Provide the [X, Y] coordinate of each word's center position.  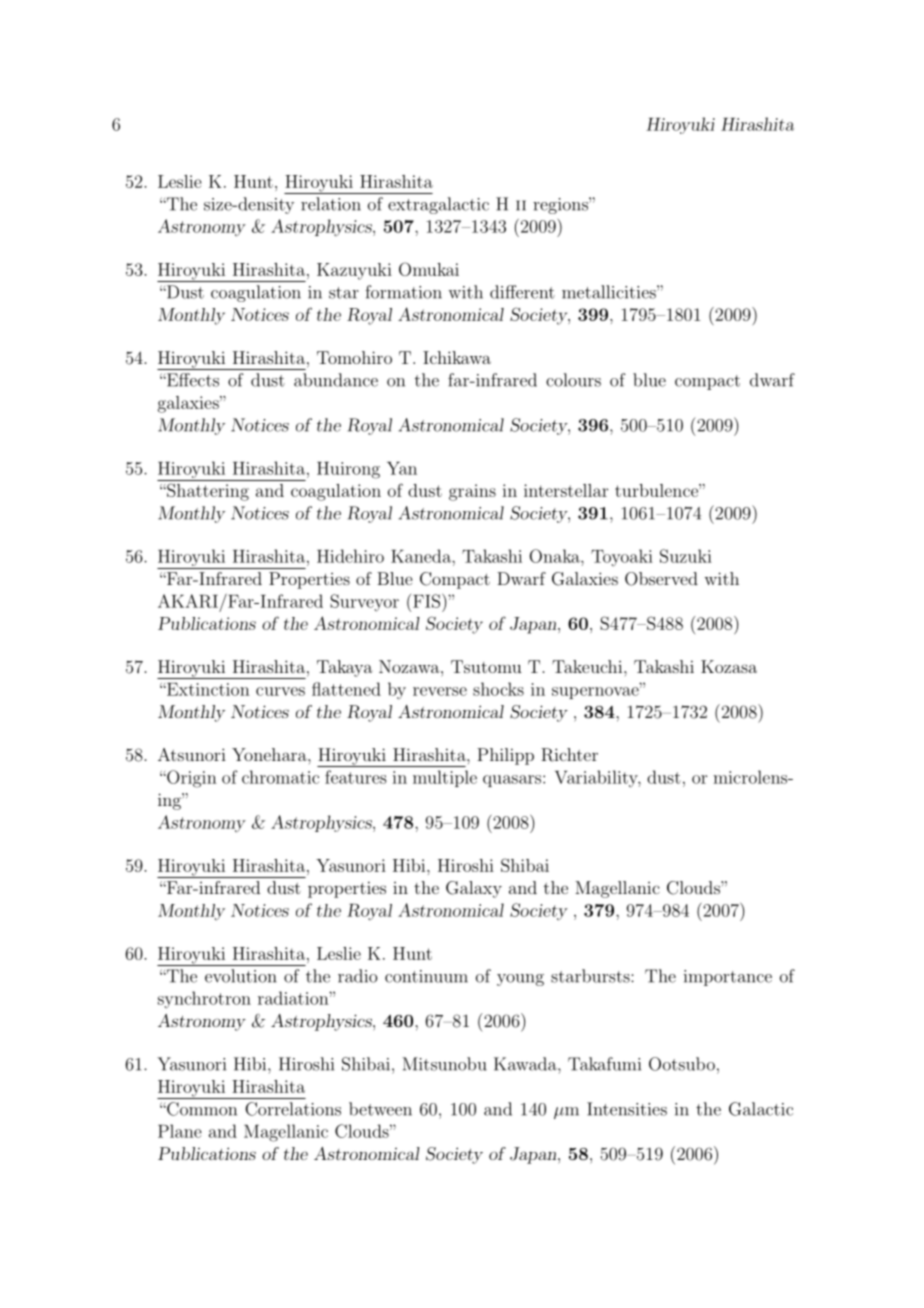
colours [573, 380]
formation [403, 292]
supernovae [596, 692]
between [380, 1109]
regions [561, 205]
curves [280, 691]
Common [201, 1109]
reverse [440, 691]
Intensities [627, 1109]
